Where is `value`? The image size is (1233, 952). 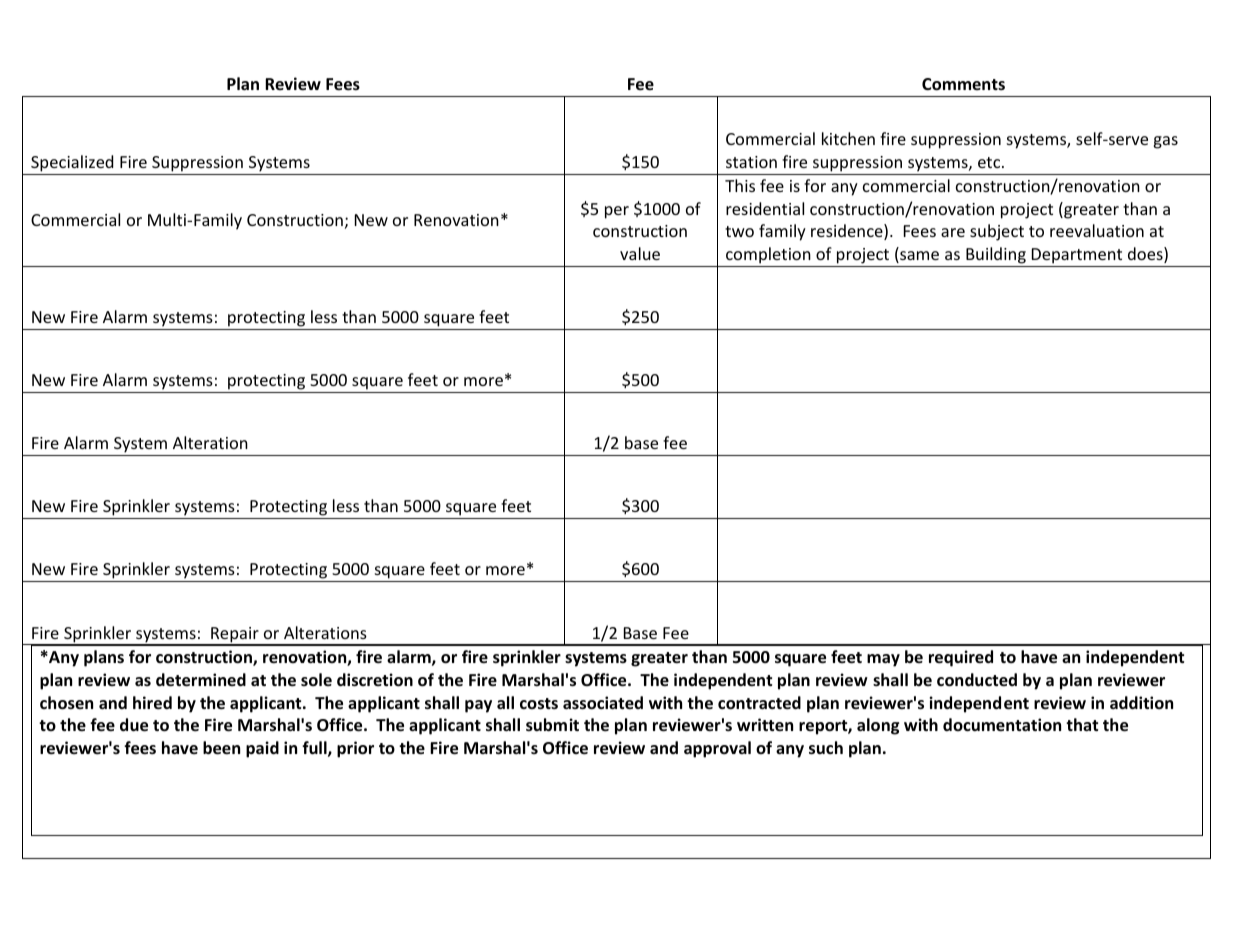 value is located at coordinates (640, 253).
